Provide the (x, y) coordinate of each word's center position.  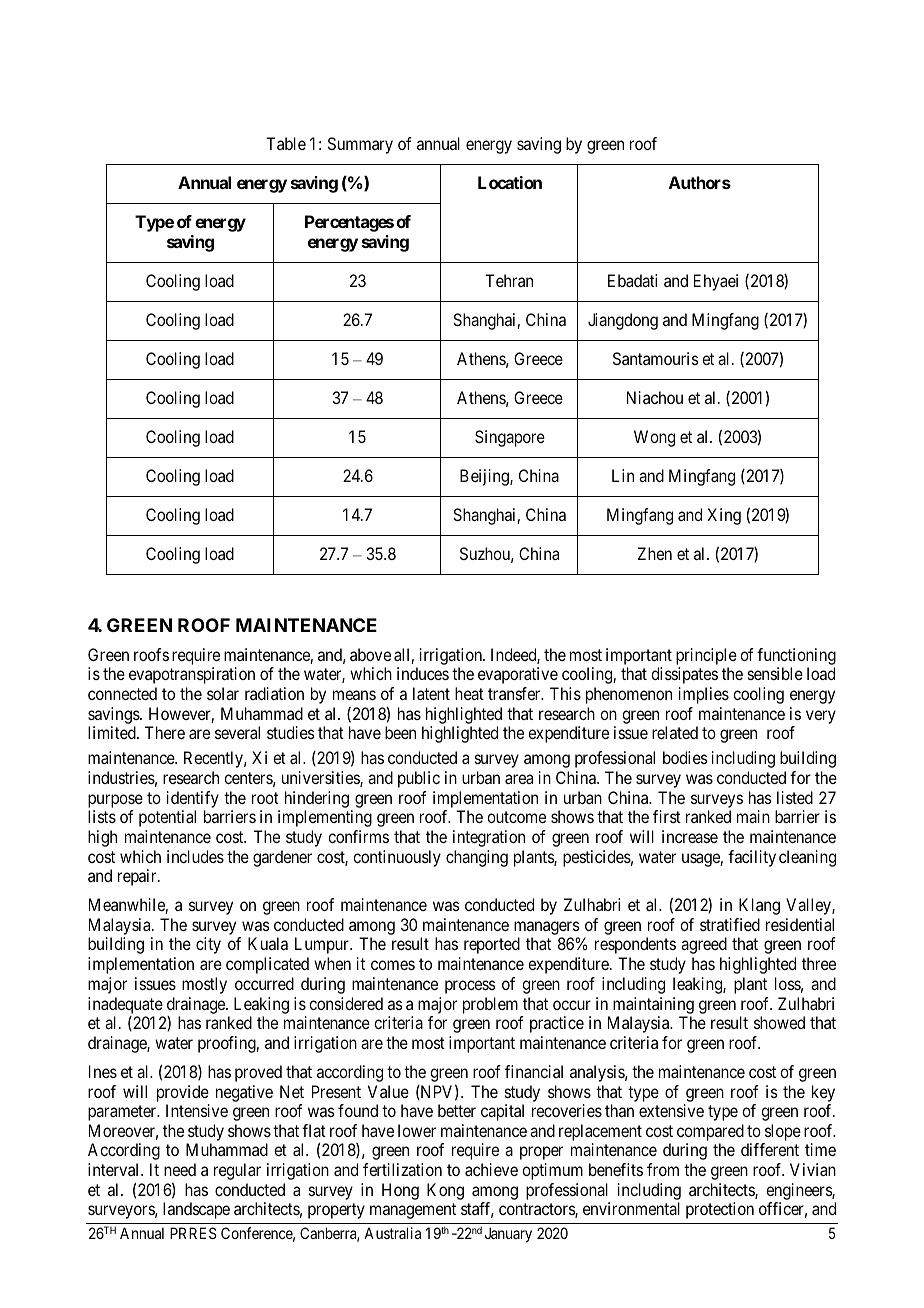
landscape (196, 1210)
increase (690, 836)
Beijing (485, 477)
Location (510, 182)
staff (477, 1210)
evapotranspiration (192, 675)
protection (720, 1210)
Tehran (509, 280)
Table (286, 143)
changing (477, 858)
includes (195, 856)
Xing (724, 516)
